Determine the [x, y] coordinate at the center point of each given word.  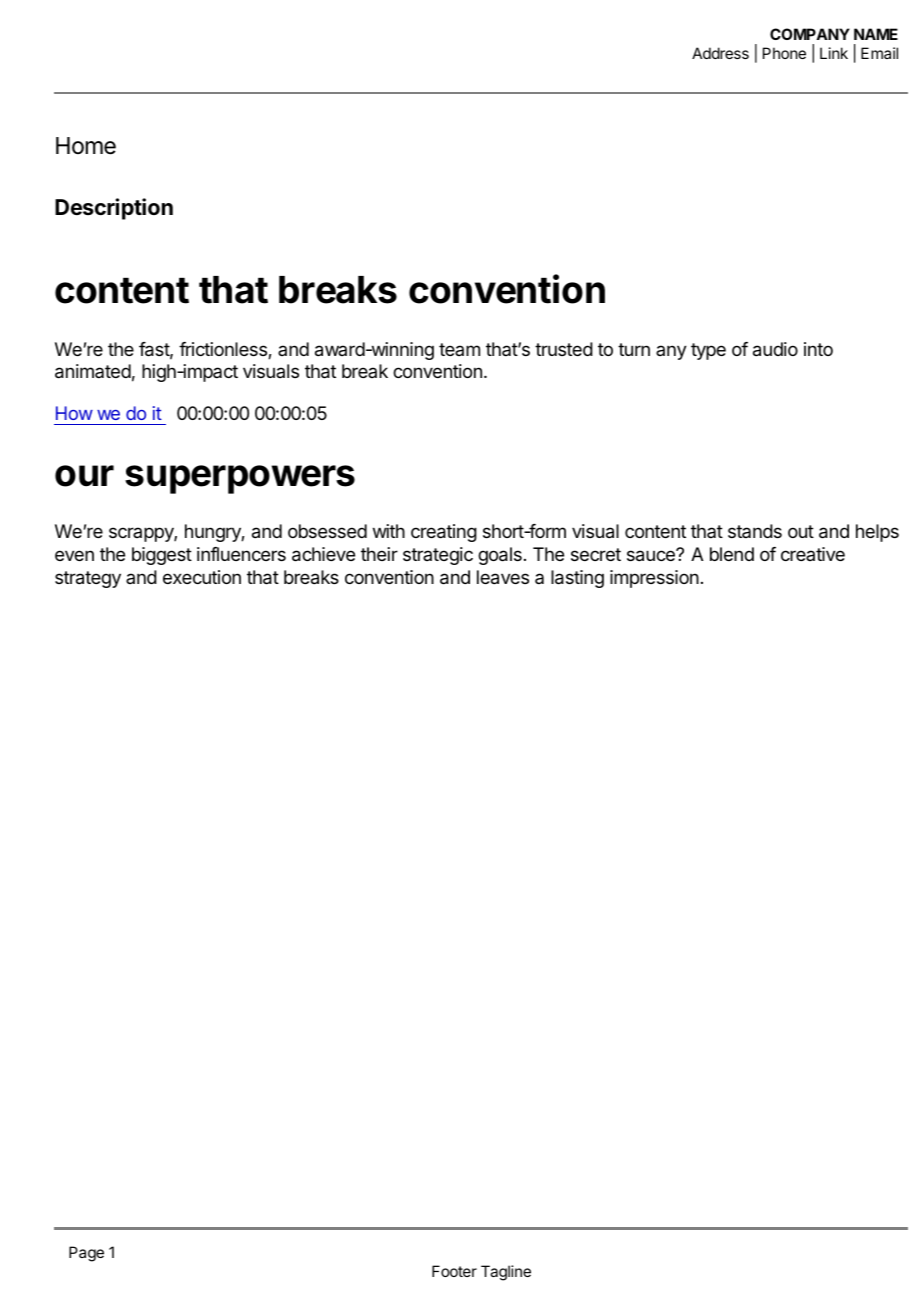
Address [720, 53]
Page [86, 1254]
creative [813, 554]
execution [202, 577]
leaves [503, 577]
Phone [784, 53]
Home [86, 146]
